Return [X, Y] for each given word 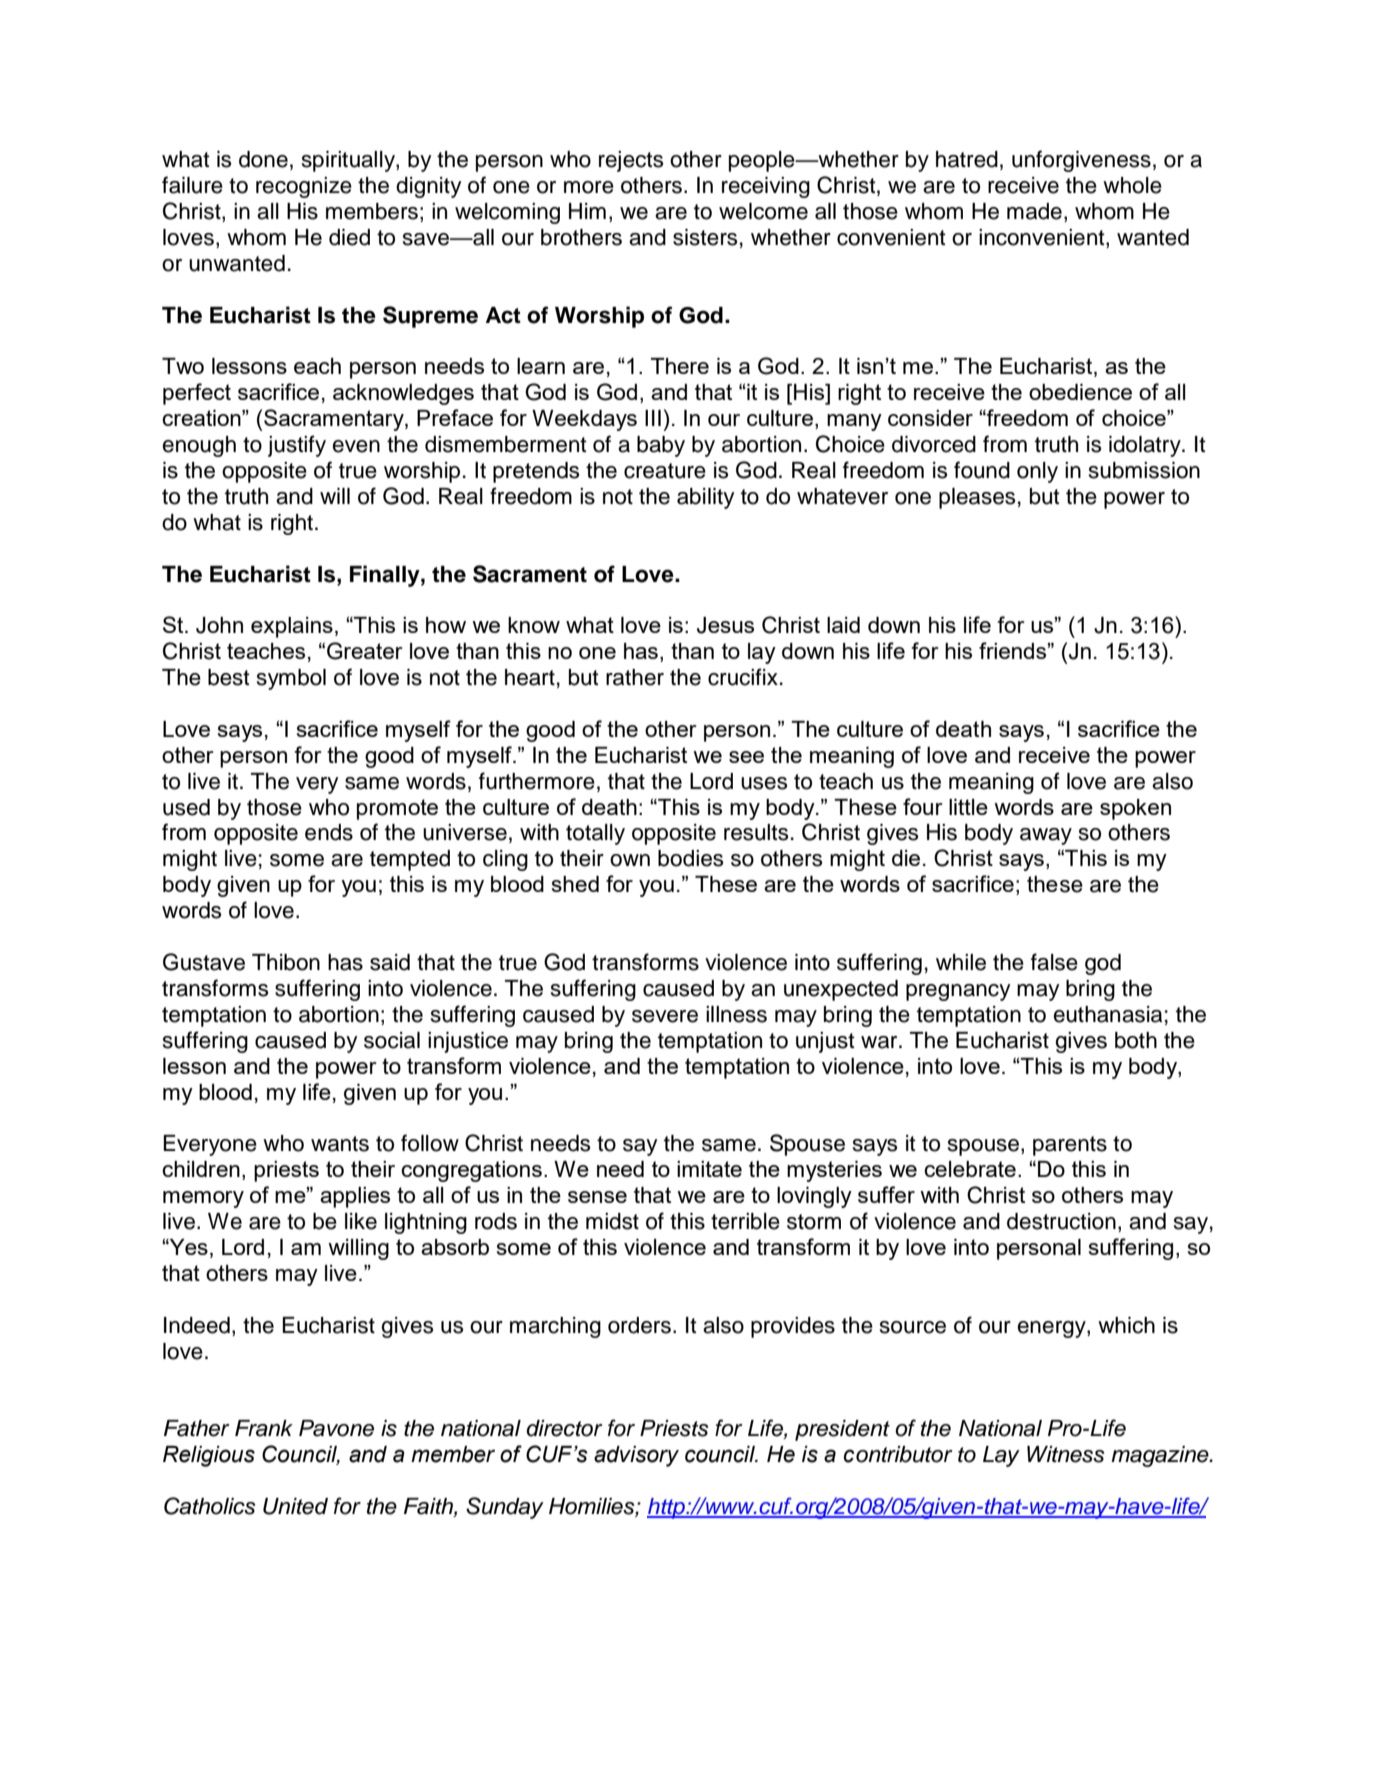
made [1034, 211]
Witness [1065, 1454]
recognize [304, 187]
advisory [636, 1456]
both [1136, 1040]
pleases [977, 498]
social [392, 1040]
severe [665, 1016]
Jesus [725, 625]
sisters [705, 237]
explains [292, 627]
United [295, 1506]
